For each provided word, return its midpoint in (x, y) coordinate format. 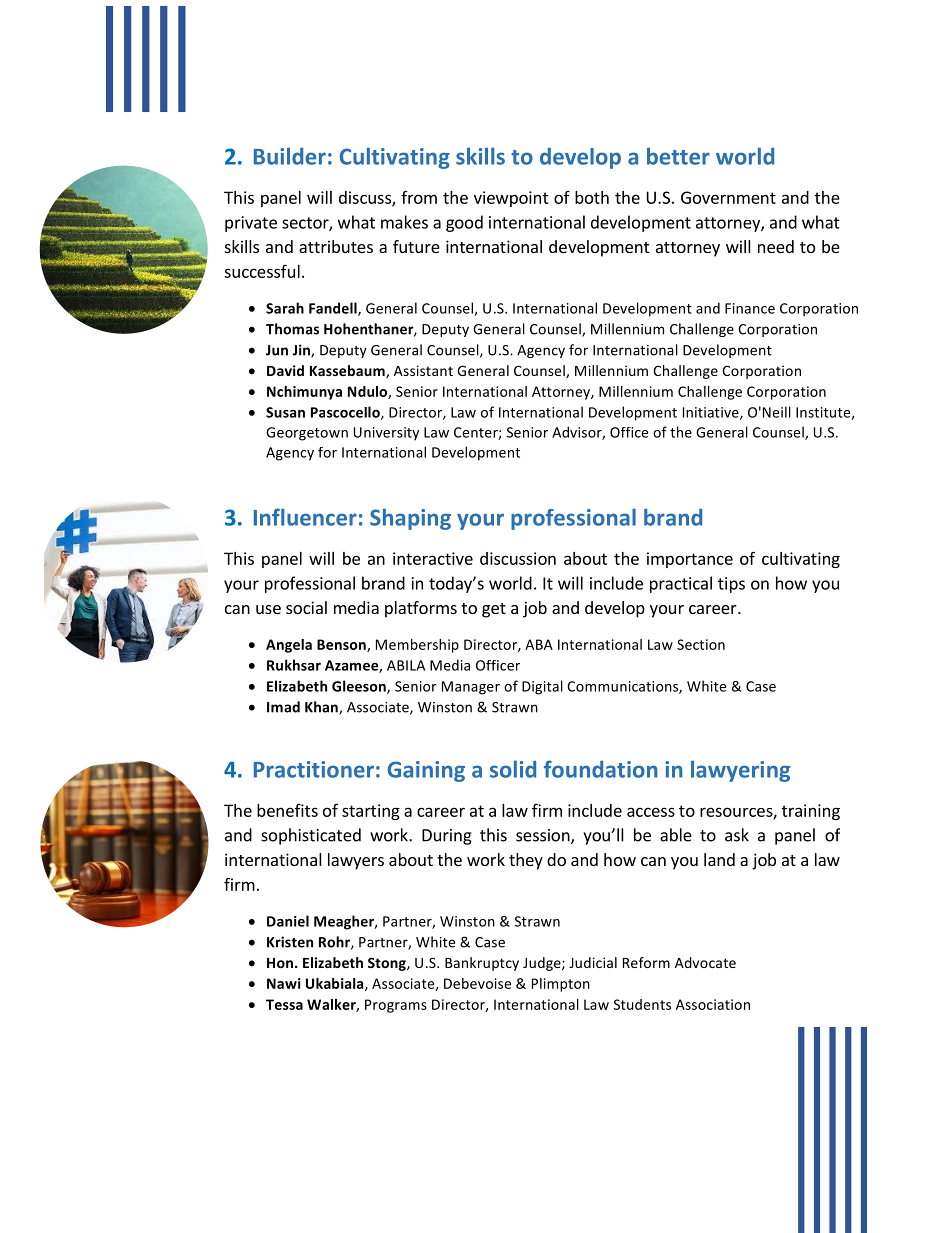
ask (737, 835)
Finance (750, 308)
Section (701, 644)
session (544, 836)
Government (728, 197)
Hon (281, 963)
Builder (290, 156)
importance (690, 560)
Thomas (292, 329)
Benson (342, 645)
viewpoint (511, 199)
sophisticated (311, 836)
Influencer (305, 517)
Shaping (410, 519)
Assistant (423, 370)
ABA (539, 644)
